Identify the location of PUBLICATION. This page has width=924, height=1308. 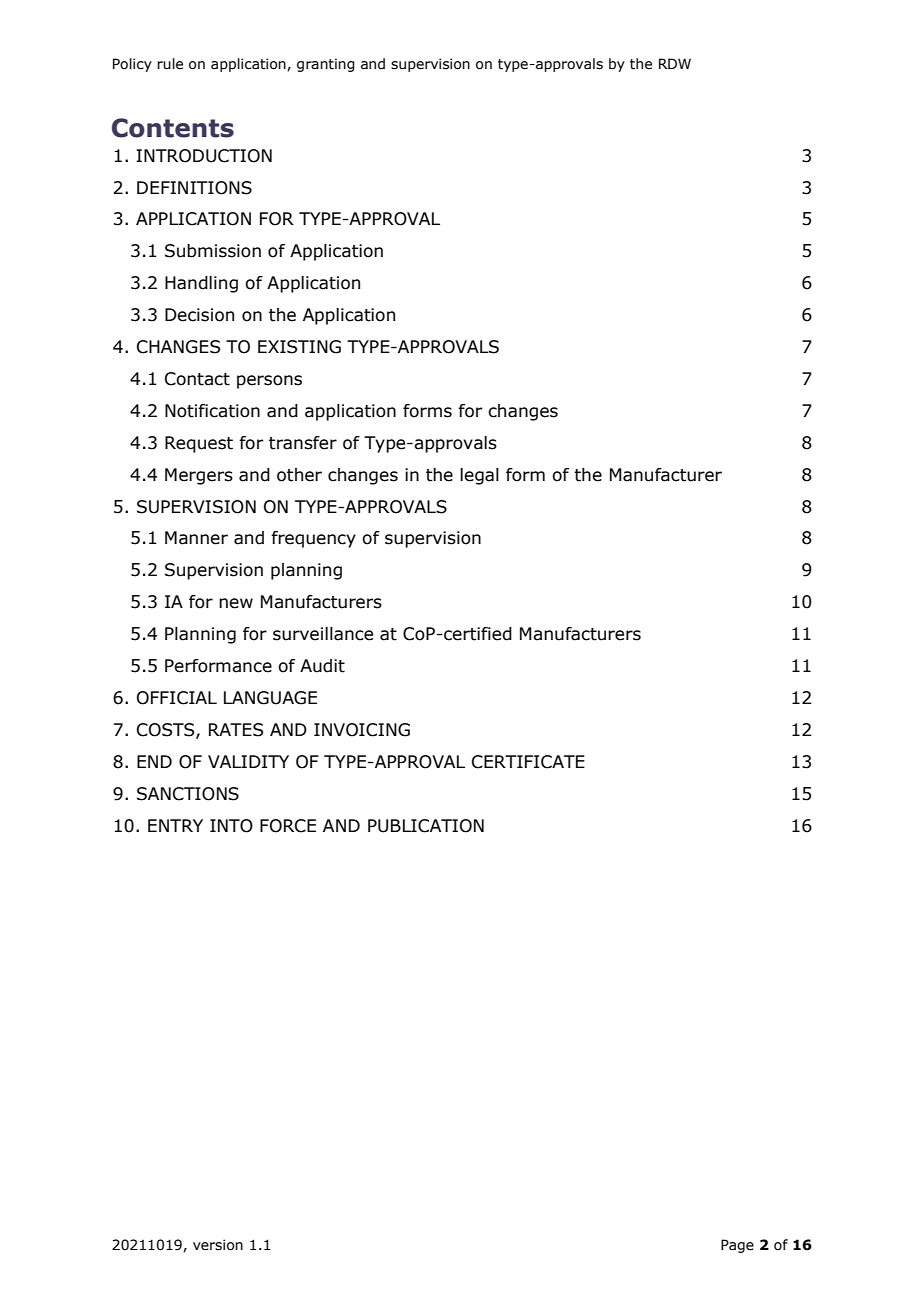
(426, 826).
